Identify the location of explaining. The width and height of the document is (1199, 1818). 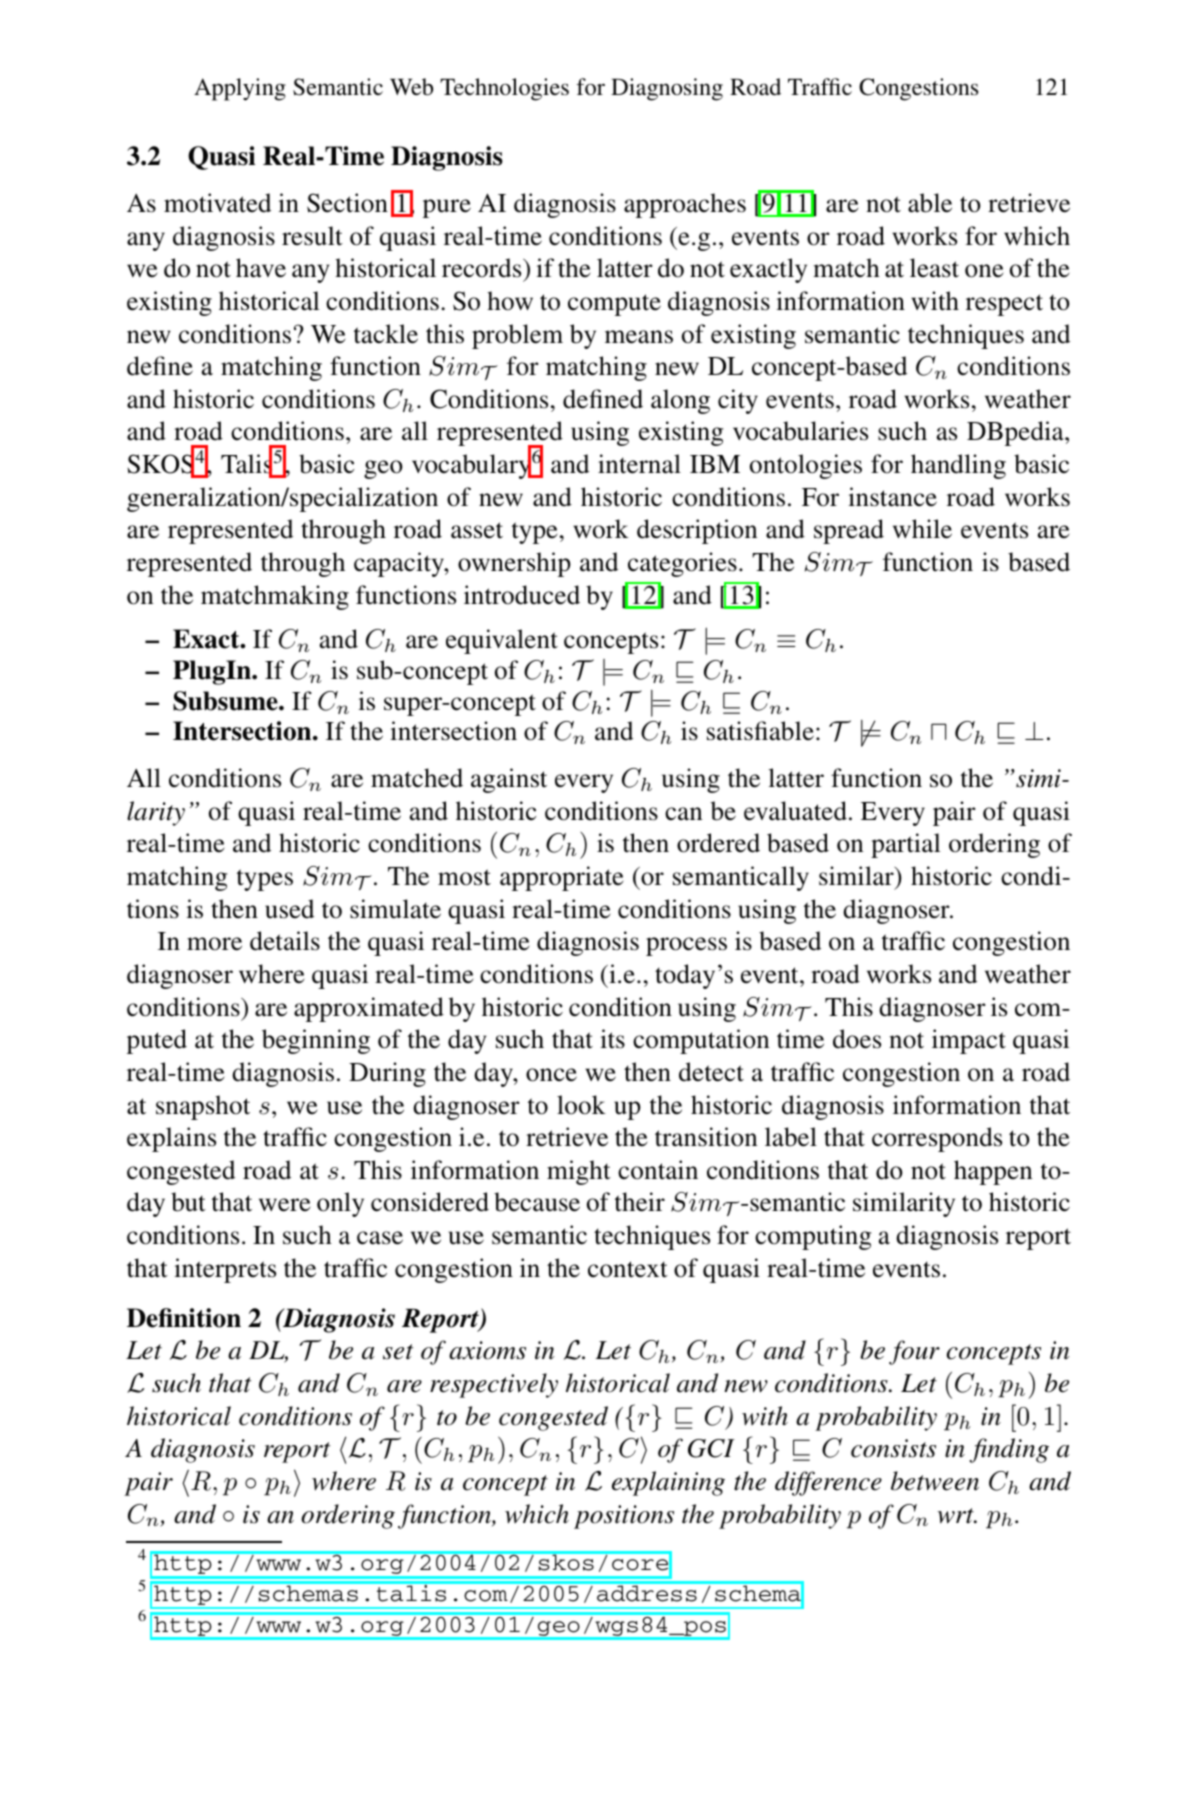
(668, 1483).
